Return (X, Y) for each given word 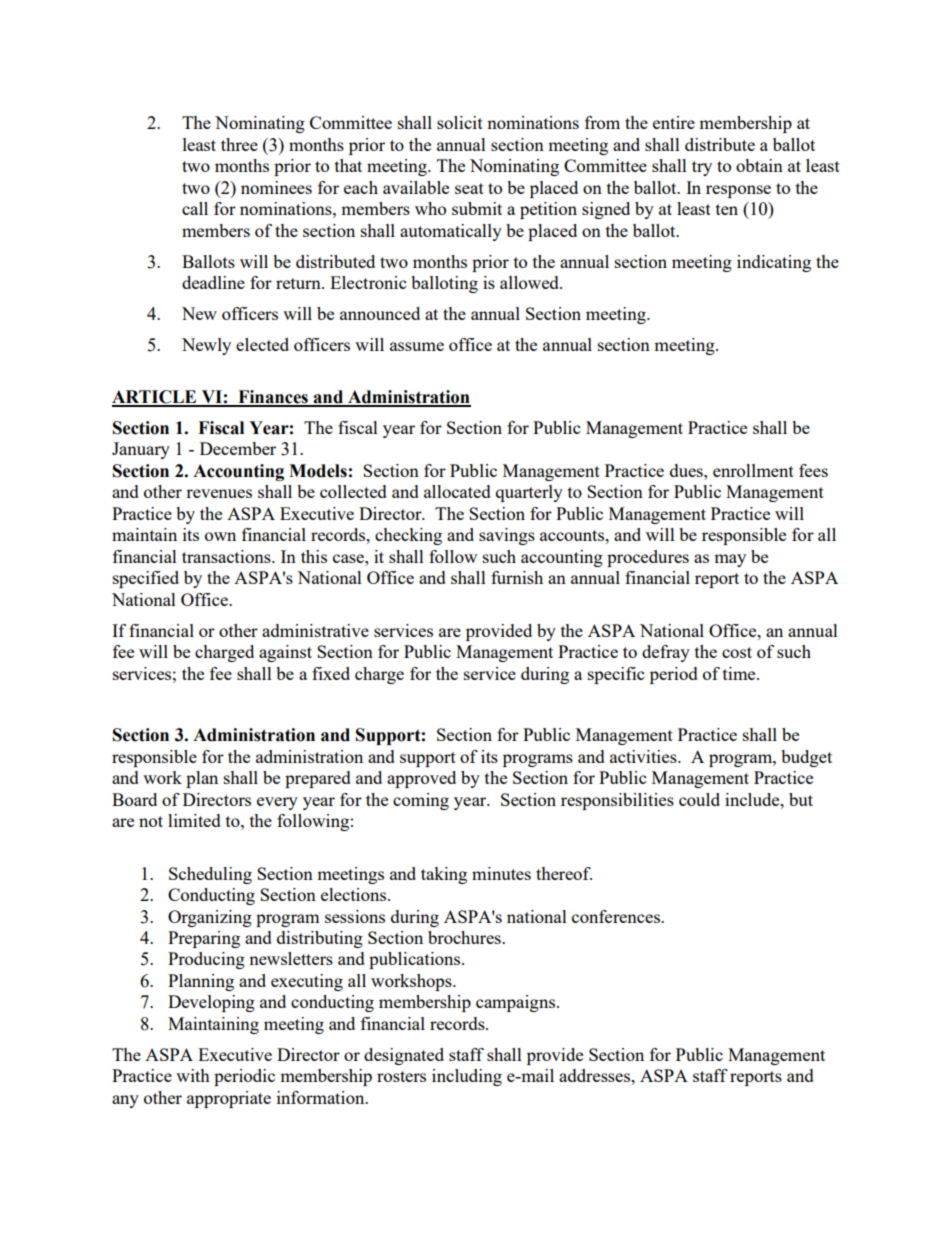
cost (737, 652)
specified (146, 579)
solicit (460, 122)
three (239, 144)
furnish (517, 577)
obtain (759, 165)
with (193, 1075)
